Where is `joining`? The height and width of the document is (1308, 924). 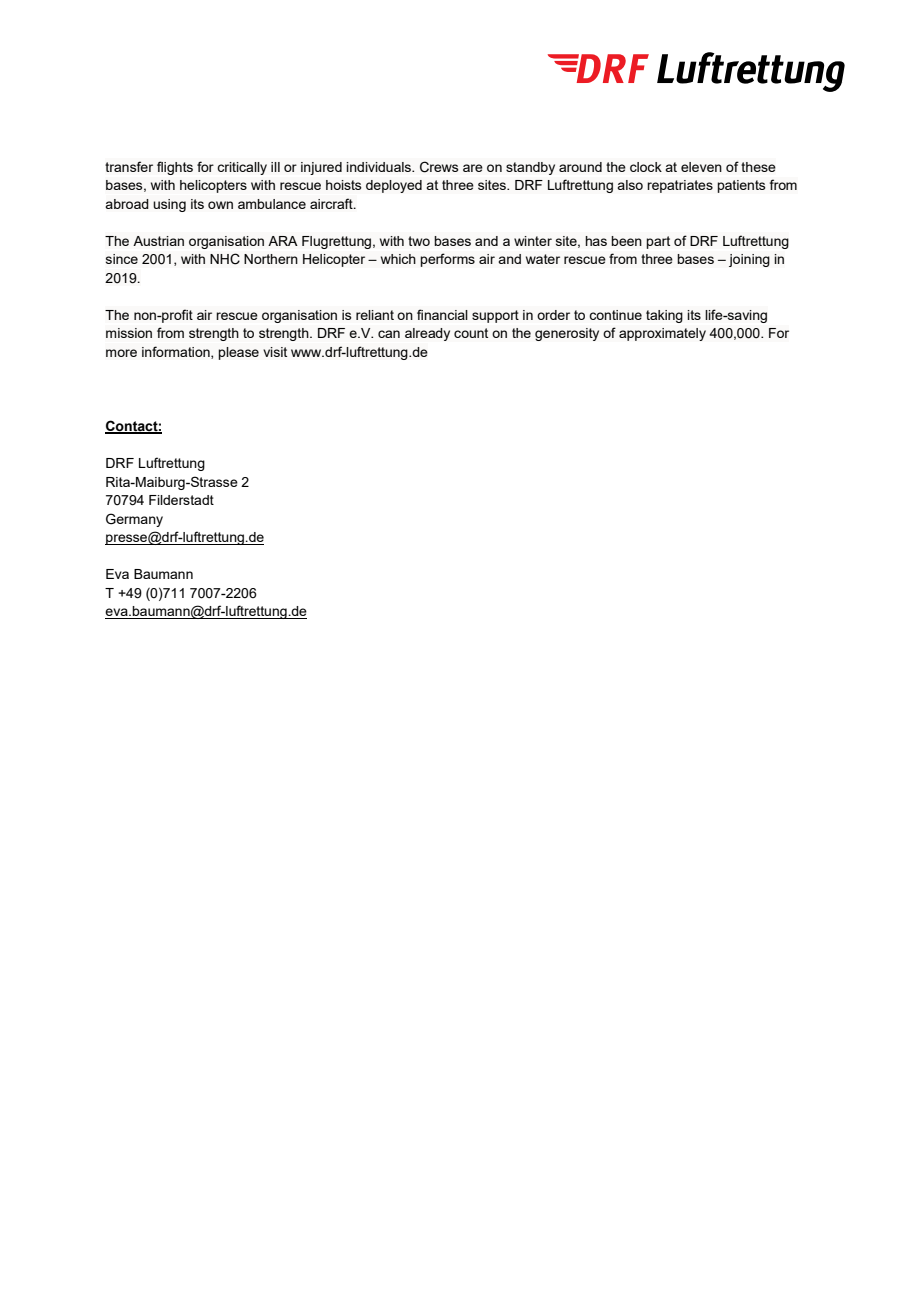 joining is located at coordinates (749, 260).
